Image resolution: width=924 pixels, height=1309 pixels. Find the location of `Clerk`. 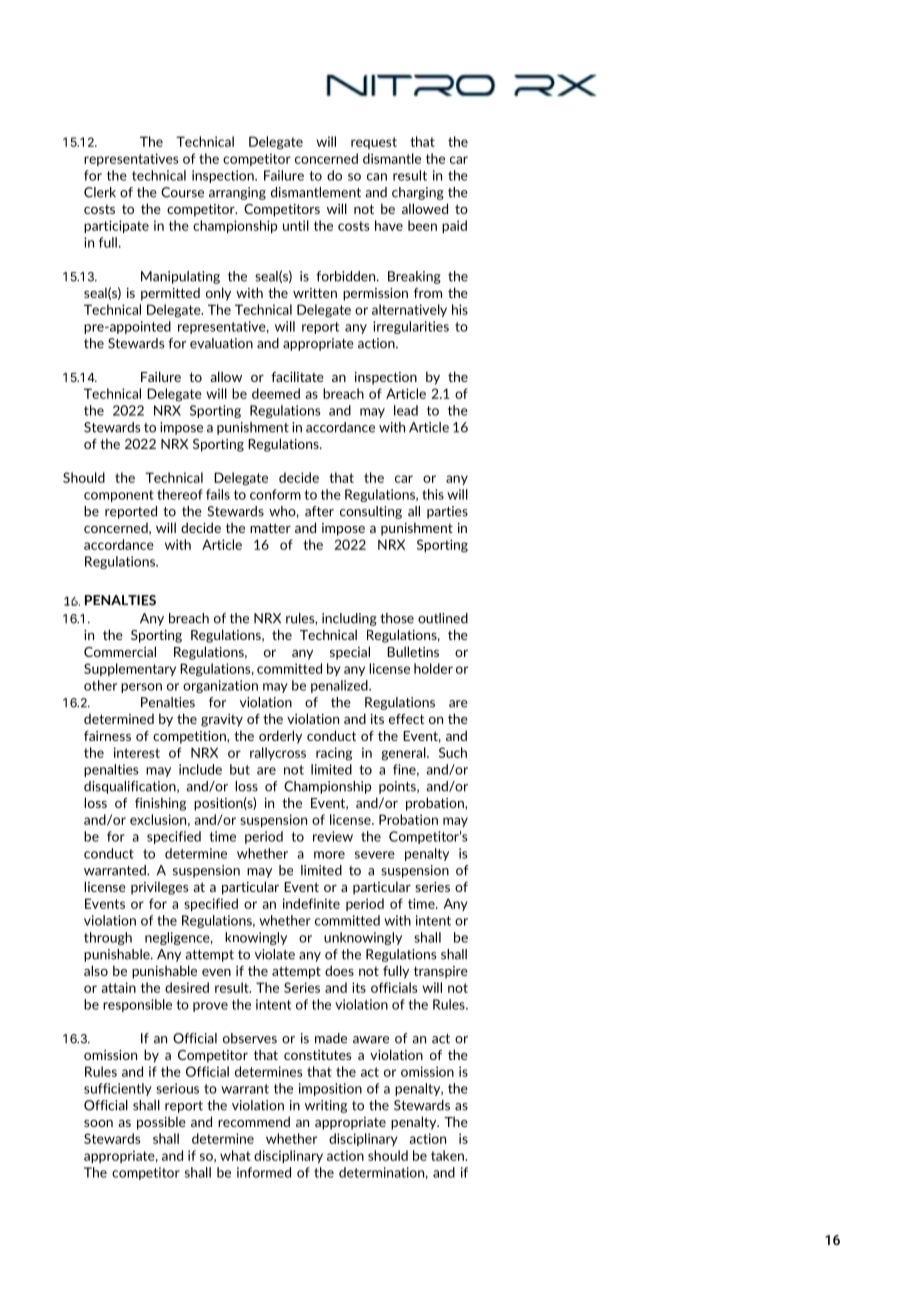

Clerk is located at coordinates (100, 192).
